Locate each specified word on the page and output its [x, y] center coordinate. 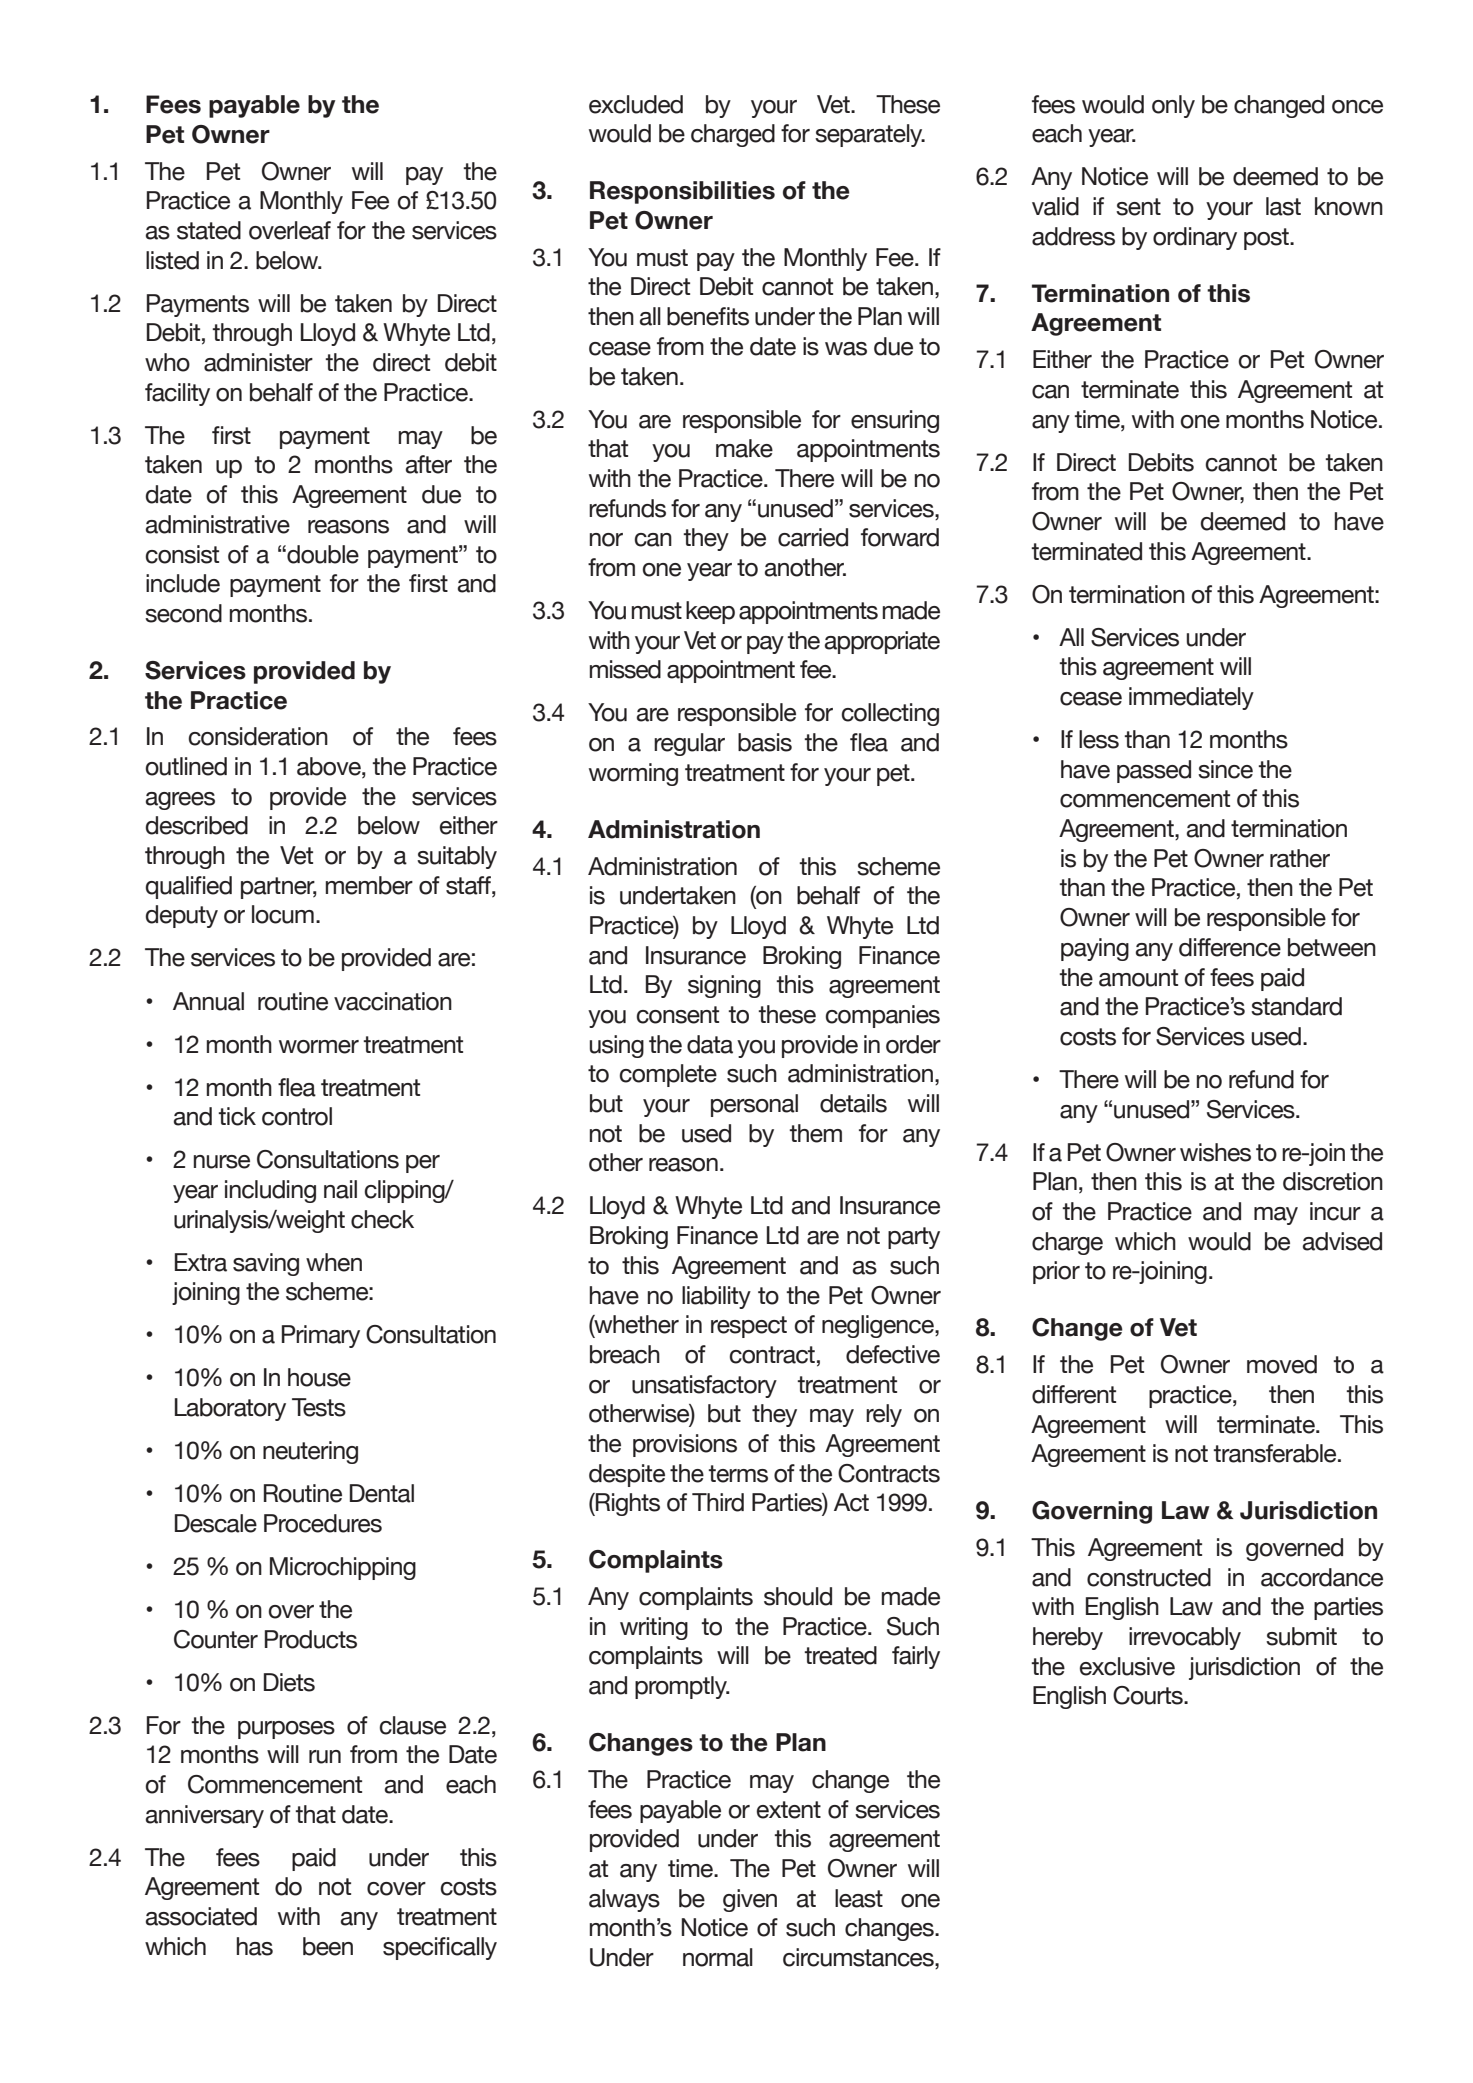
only [1173, 106]
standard [1296, 1006]
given [750, 1900]
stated [209, 230]
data [710, 1044]
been [328, 1946]
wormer [319, 1047]
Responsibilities [682, 192]
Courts [1149, 1695]
